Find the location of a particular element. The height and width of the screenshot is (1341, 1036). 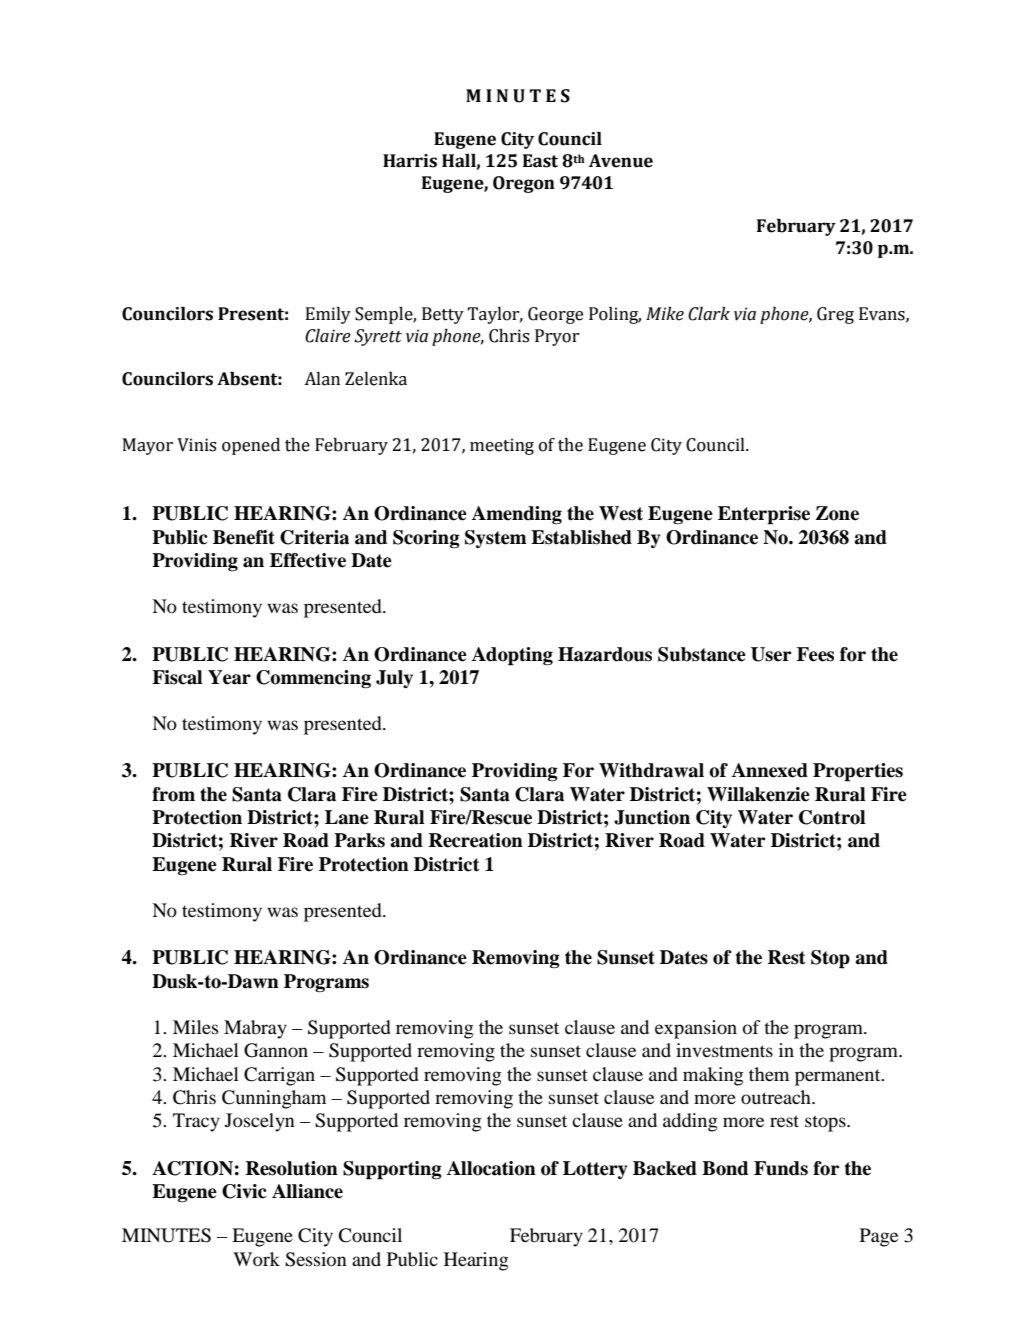

Work is located at coordinates (256, 1259).
